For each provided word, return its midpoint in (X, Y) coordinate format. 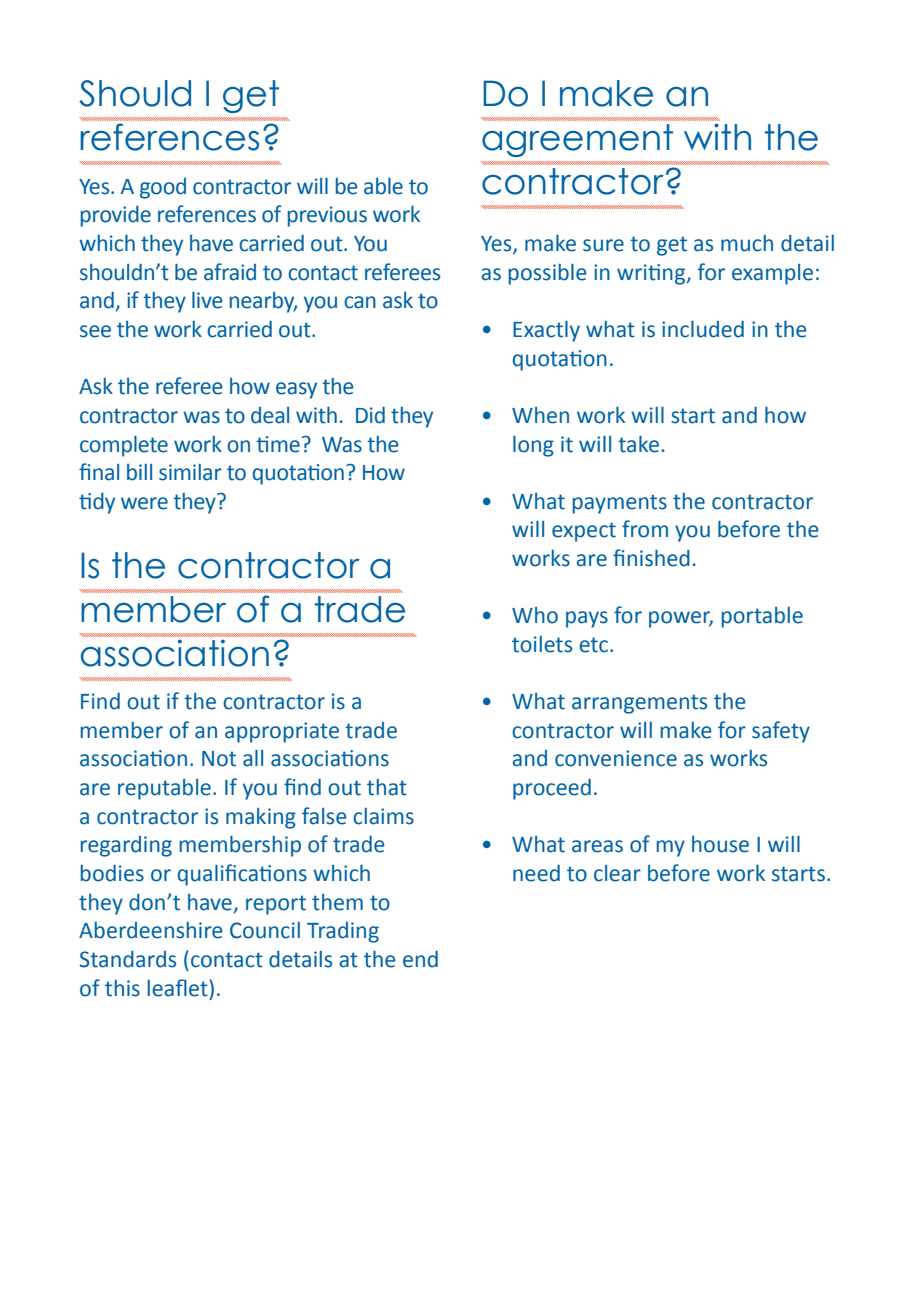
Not (219, 759)
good (163, 188)
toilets (542, 644)
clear (617, 873)
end (420, 959)
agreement (578, 140)
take (638, 444)
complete (124, 446)
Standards (128, 959)
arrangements (639, 704)
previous (327, 216)
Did (370, 415)
